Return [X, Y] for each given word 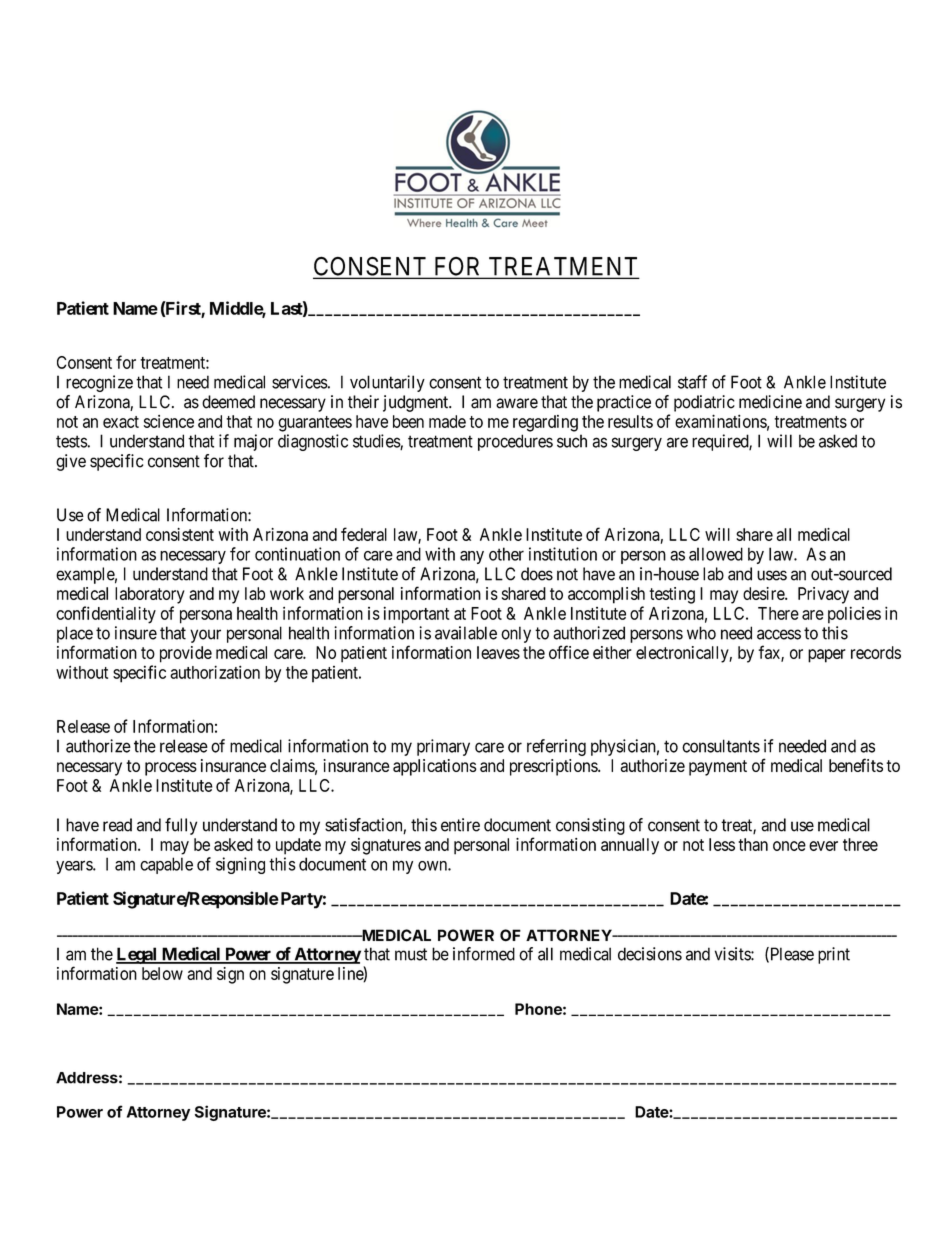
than [753, 844]
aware [517, 403]
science [169, 421]
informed [484, 954]
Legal [137, 955]
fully [181, 826]
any [472, 557]
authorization [215, 672]
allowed [716, 554]
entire [460, 825]
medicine [770, 402]
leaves [498, 652]
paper [827, 656]
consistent [180, 534]
